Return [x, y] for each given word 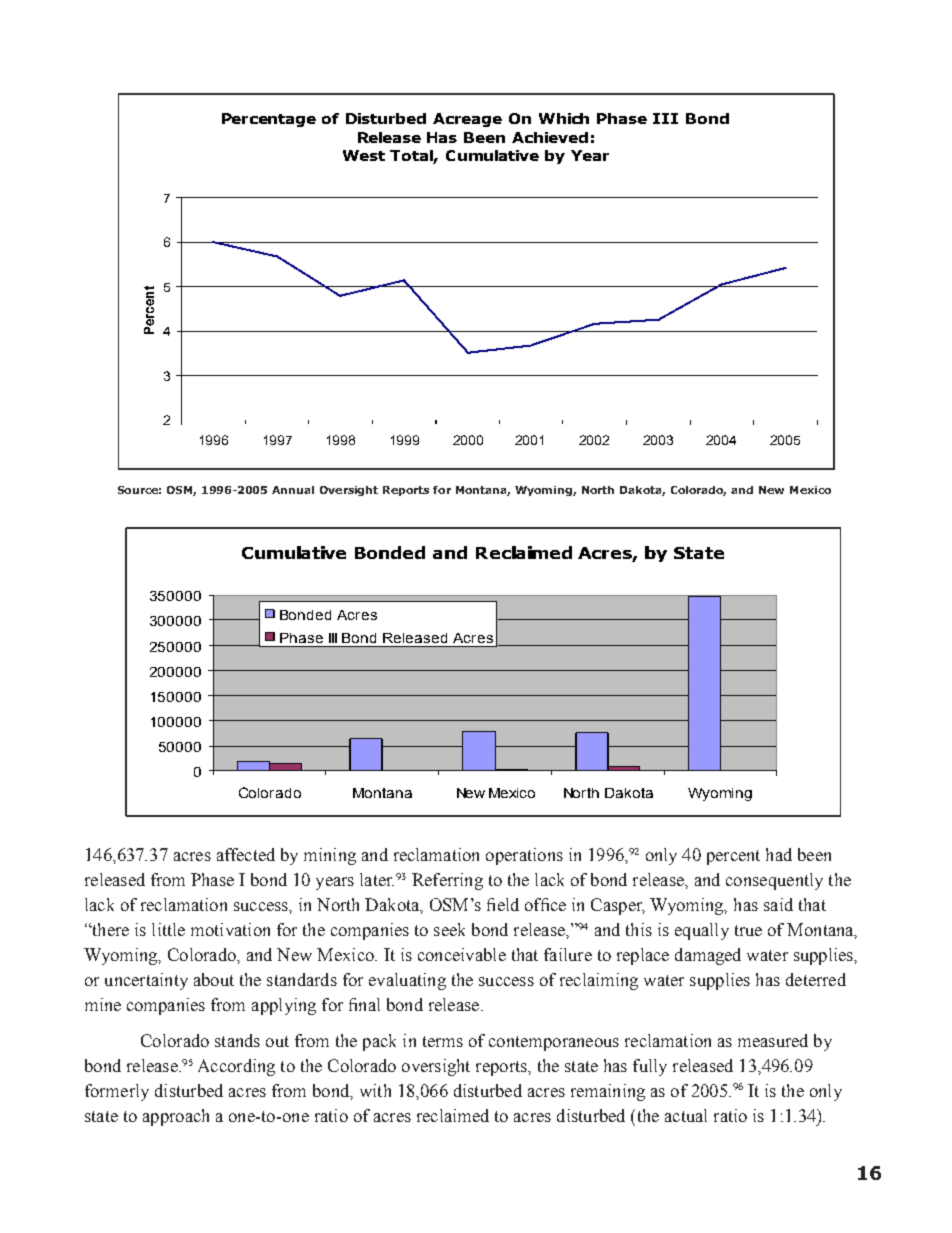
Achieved [550, 137]
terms [443, 1041]
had [779, 854]
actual [686, 1115]
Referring [447, 881]
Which [564, 118]
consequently [774, 881]
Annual [293, 490]
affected [246, 854]
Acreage [467, 120]
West [364, 155]
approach [176, 1117]
